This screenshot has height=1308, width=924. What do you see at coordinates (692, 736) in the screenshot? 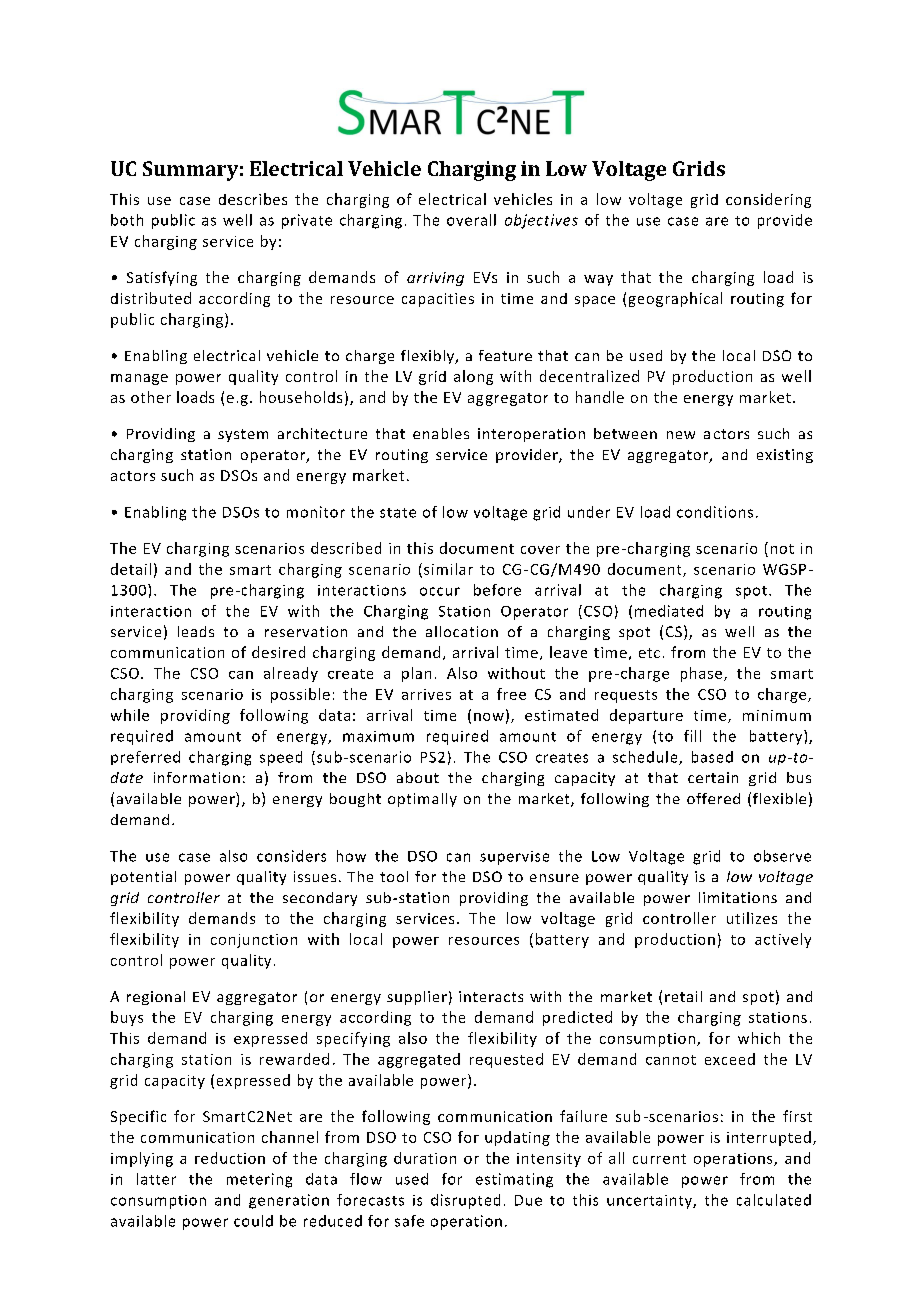
I see `fill` at bounding box center [692, 736].
